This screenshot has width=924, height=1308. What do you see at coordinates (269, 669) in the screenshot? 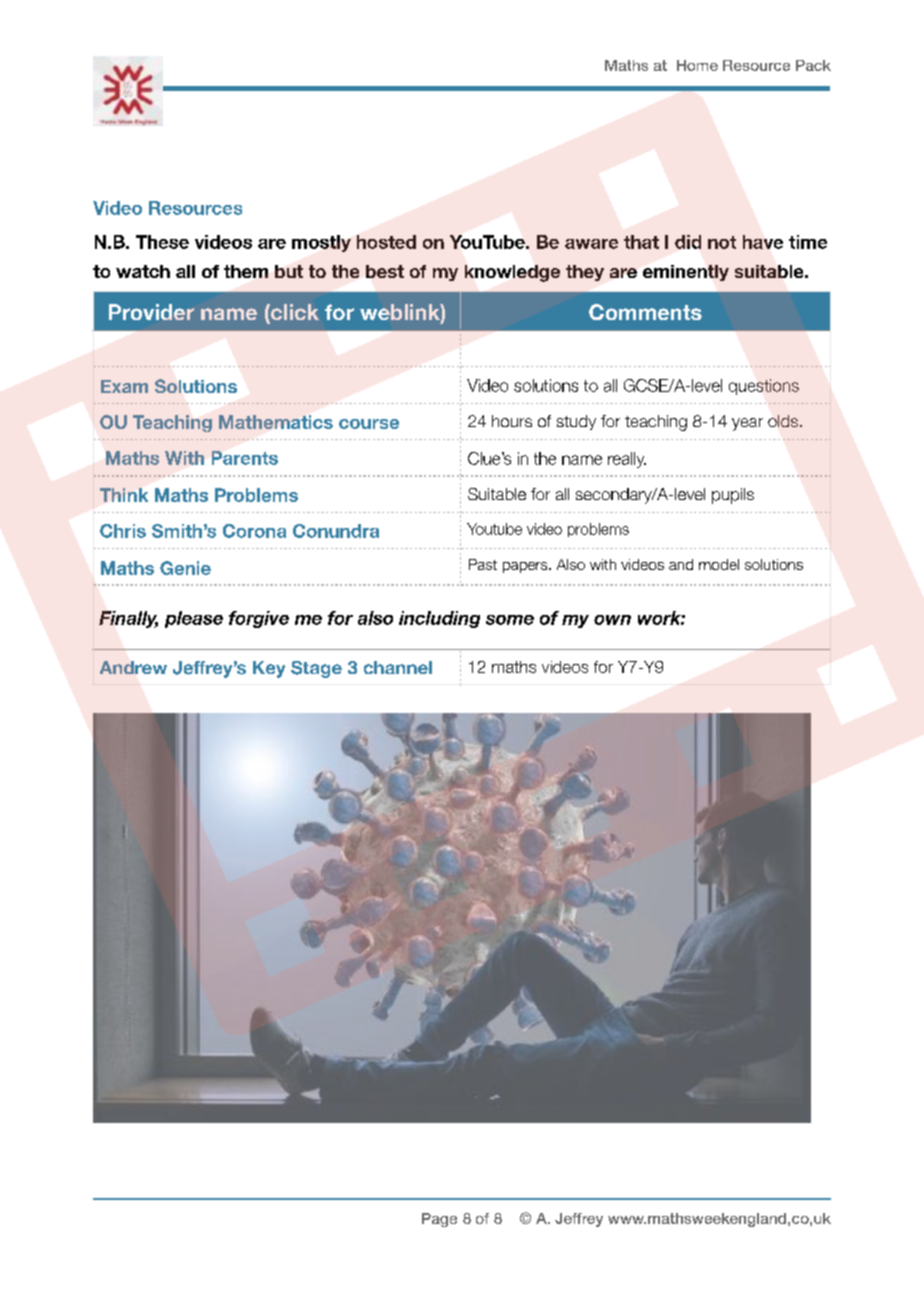
I see `Key` at bounding box center [269, 669].
